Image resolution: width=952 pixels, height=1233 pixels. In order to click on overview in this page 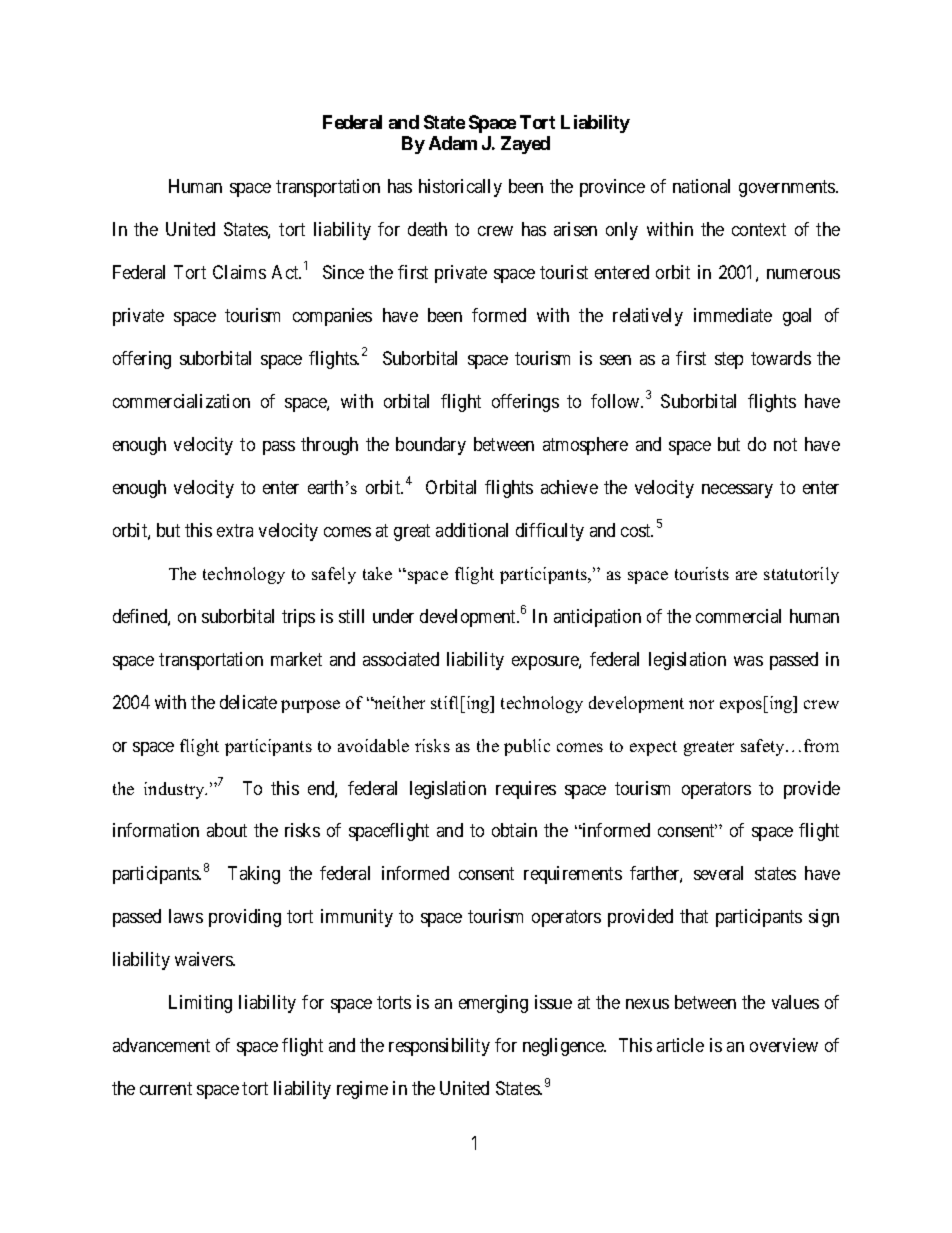, I will do `click(784, 1045)`.
